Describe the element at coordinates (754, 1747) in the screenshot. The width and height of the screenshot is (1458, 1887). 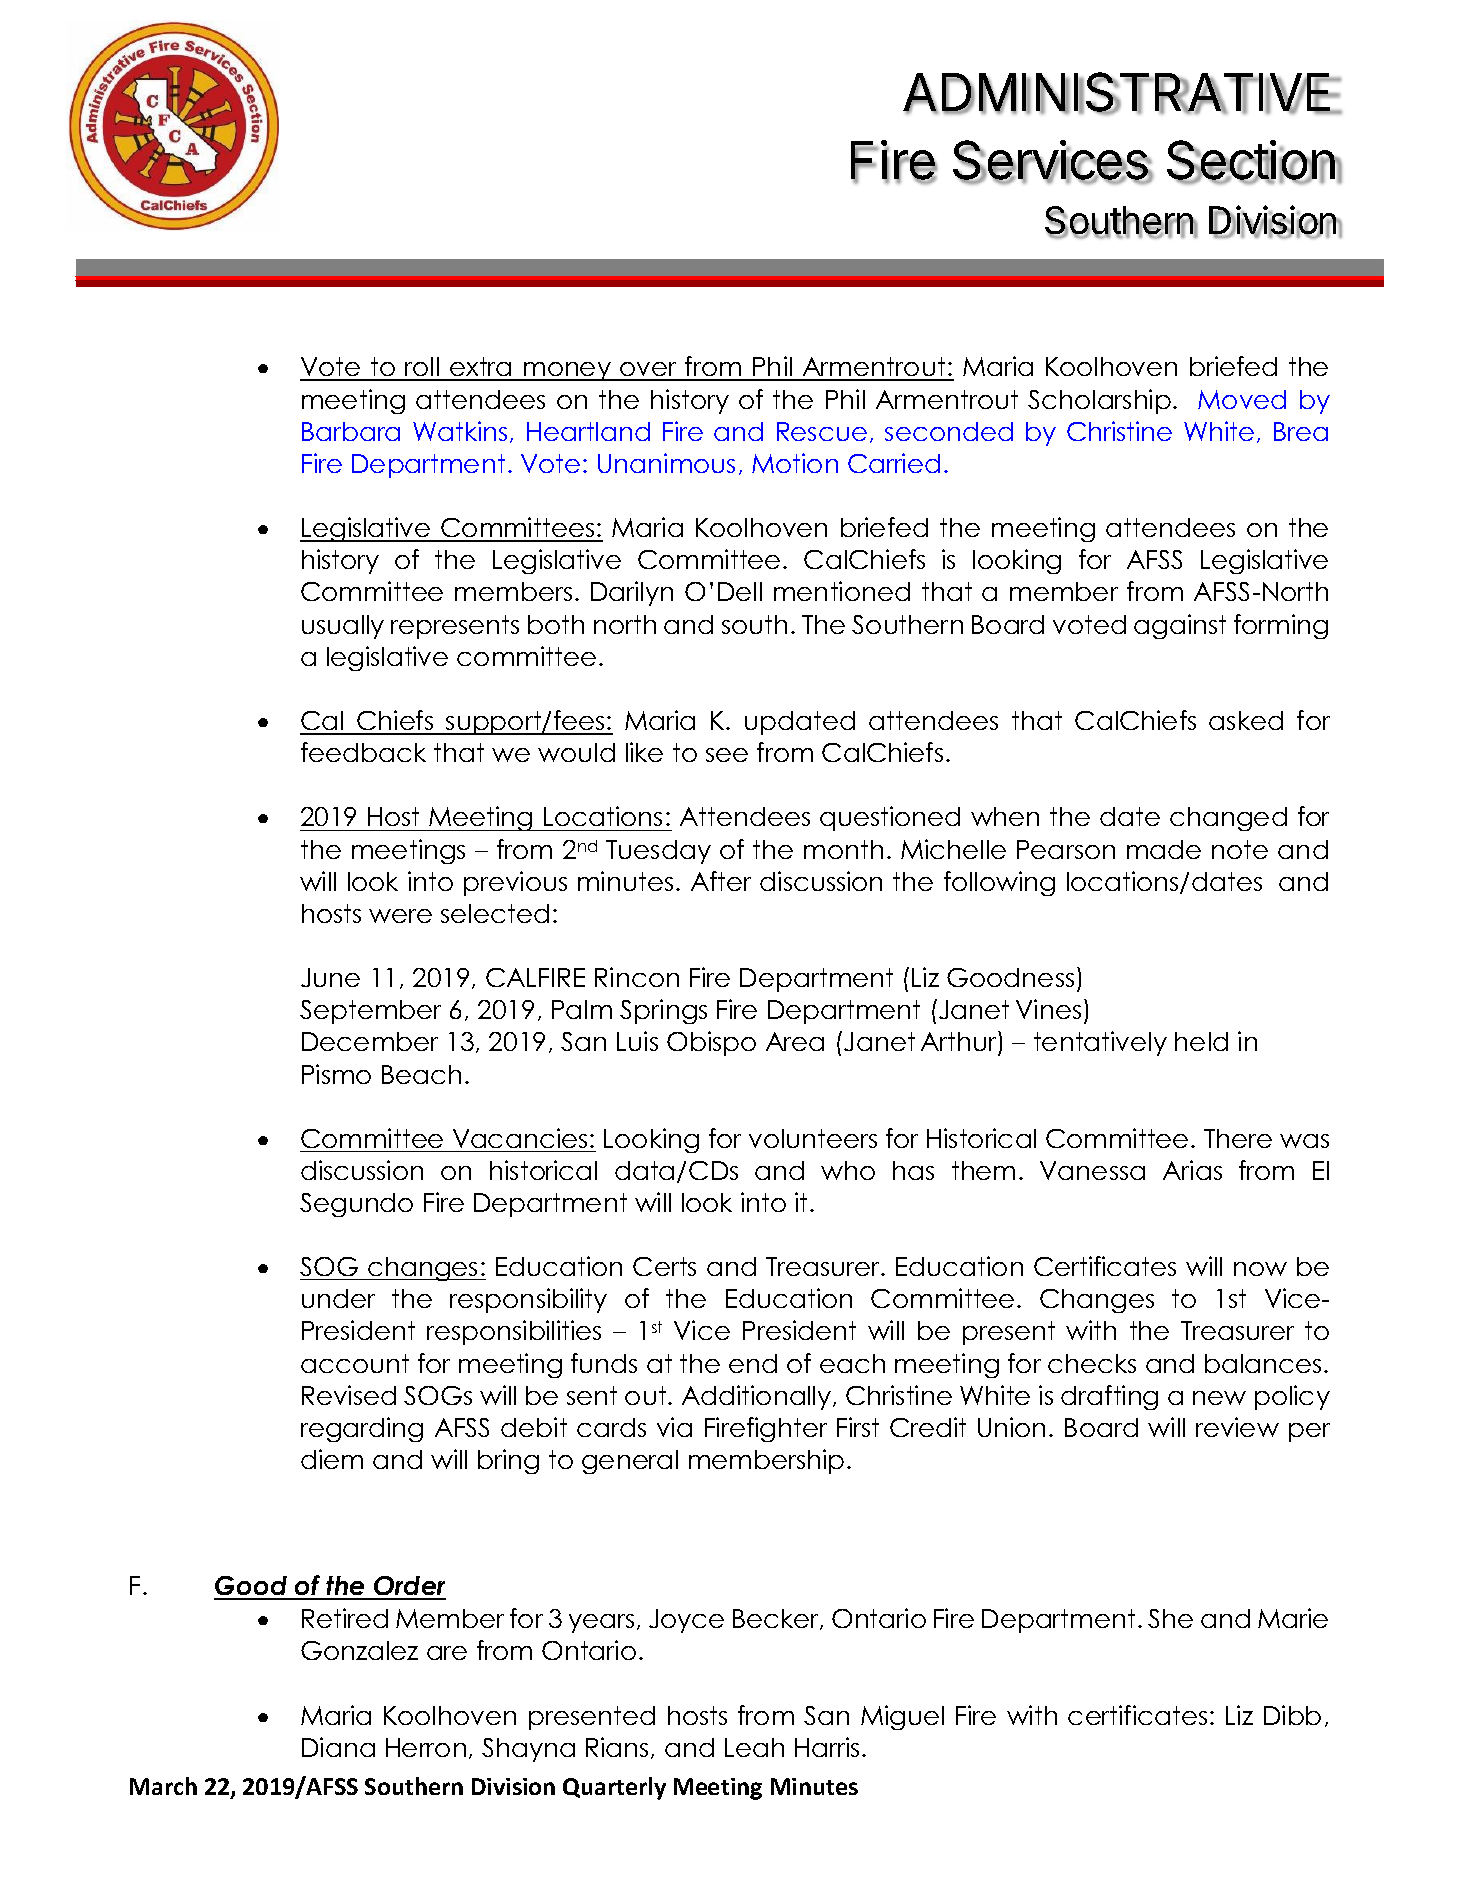
I see `Leah` at that location.
